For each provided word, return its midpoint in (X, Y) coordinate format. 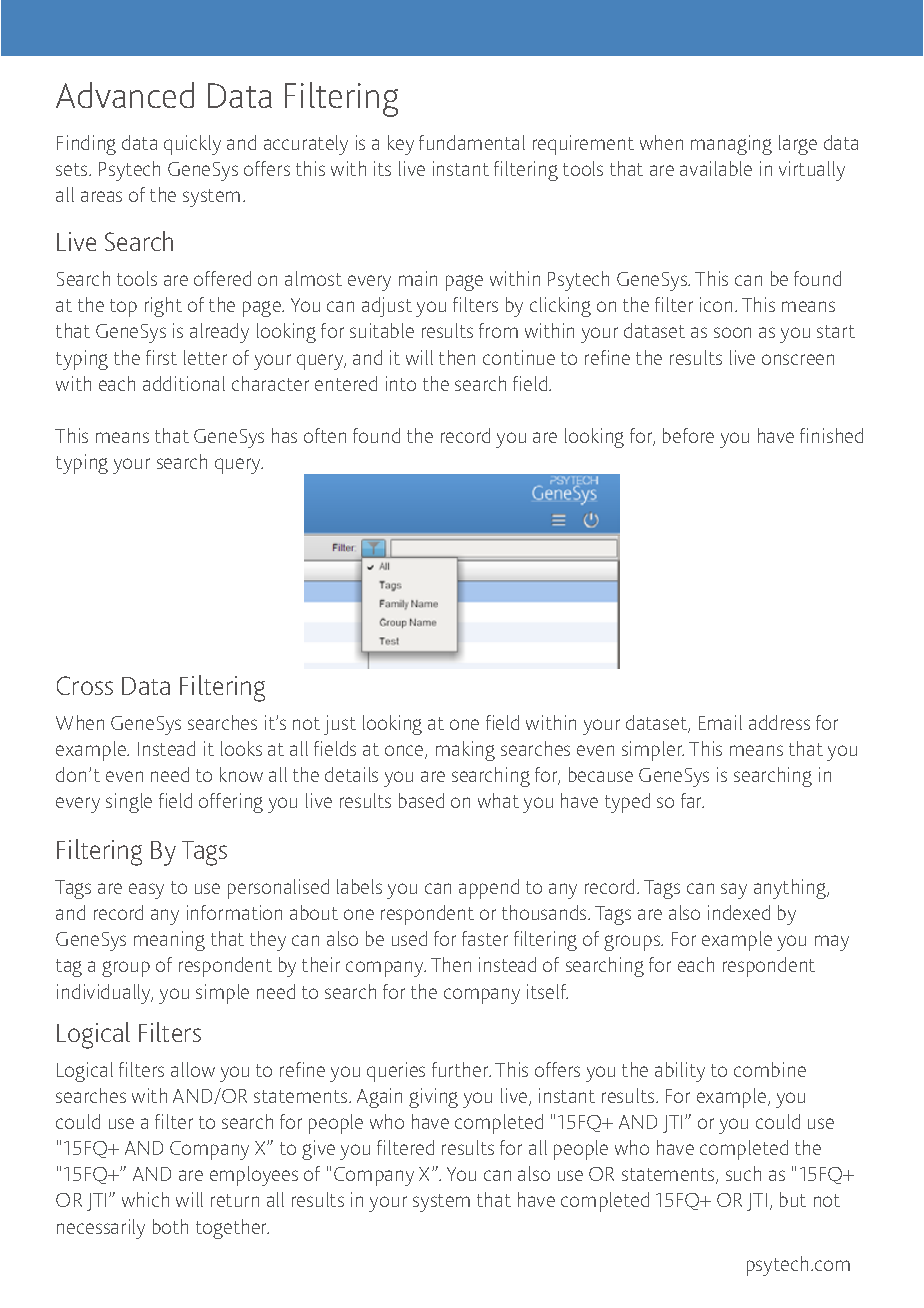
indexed (739, 912)
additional (184, 383)
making (465, 751)
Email (720, 722)
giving (433, 1098)
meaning (169, 941)
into (401, 383)
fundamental (472, 142)
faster (485, 938)
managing (731, 145)
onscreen (798, 359)
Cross (85, 685)
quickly (192, 145)
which (145, 1199)
